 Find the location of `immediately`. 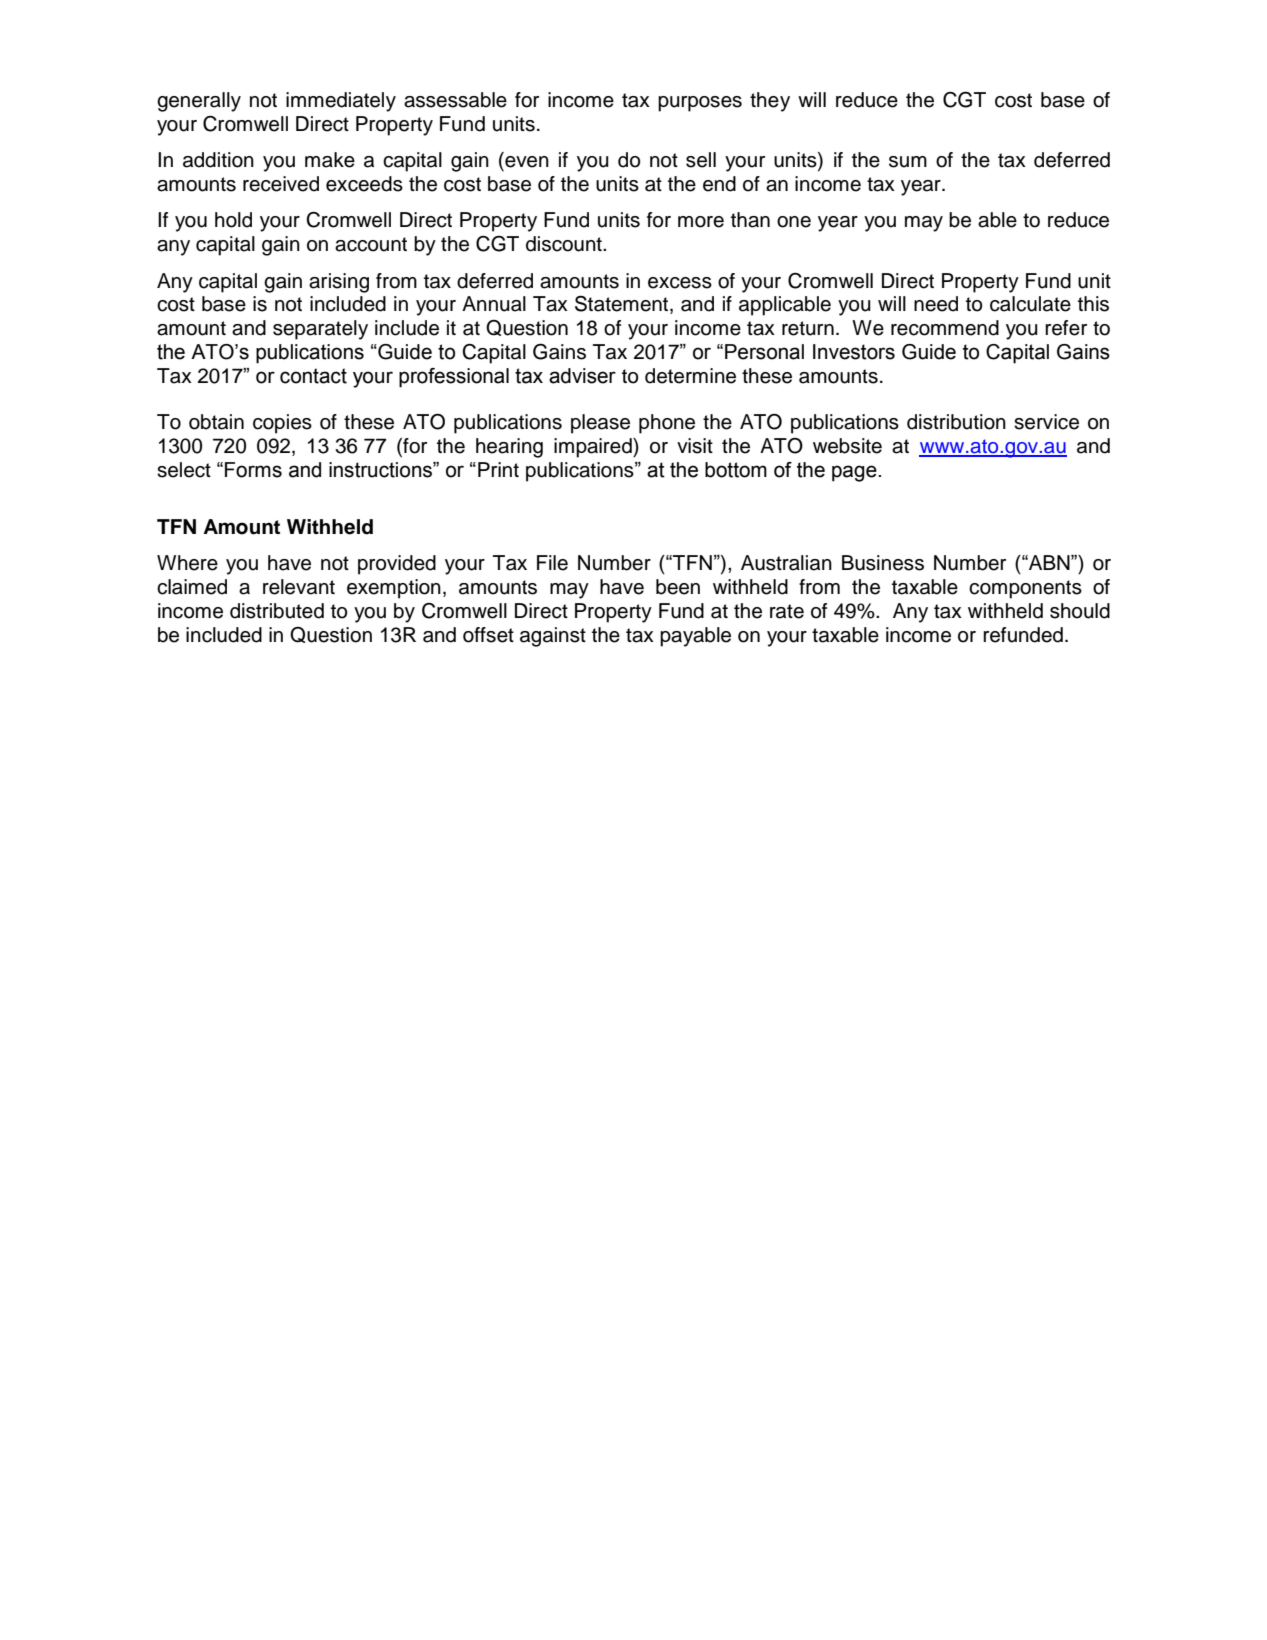

immediately is located at coordinates (341, 102).
